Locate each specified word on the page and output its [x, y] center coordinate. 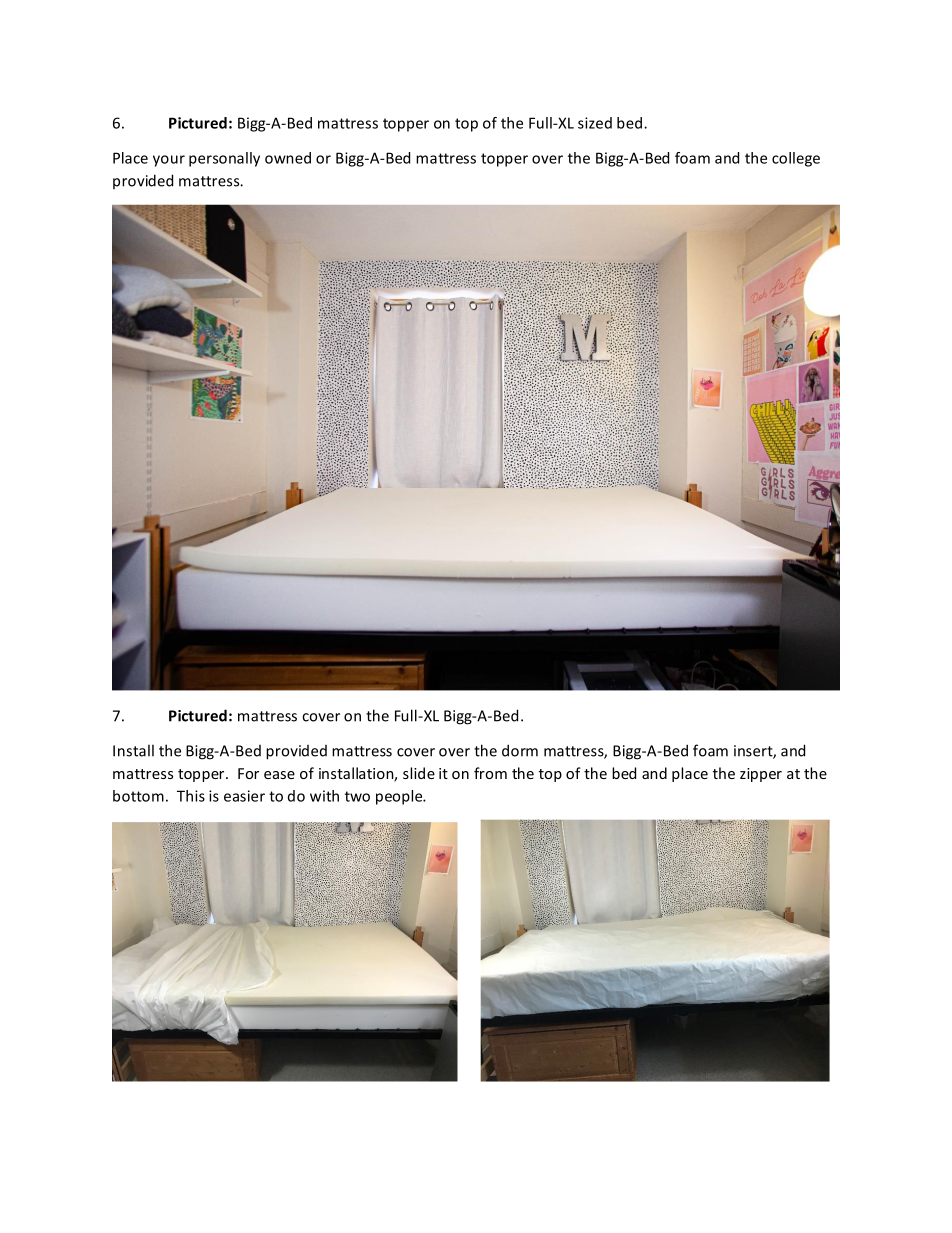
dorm [520, 750]
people [400, 797]
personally [224, 159]
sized [595, 123]
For [248, 773]
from [490, 773]
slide [419, 773]
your [169, 161]
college [796, 159]
